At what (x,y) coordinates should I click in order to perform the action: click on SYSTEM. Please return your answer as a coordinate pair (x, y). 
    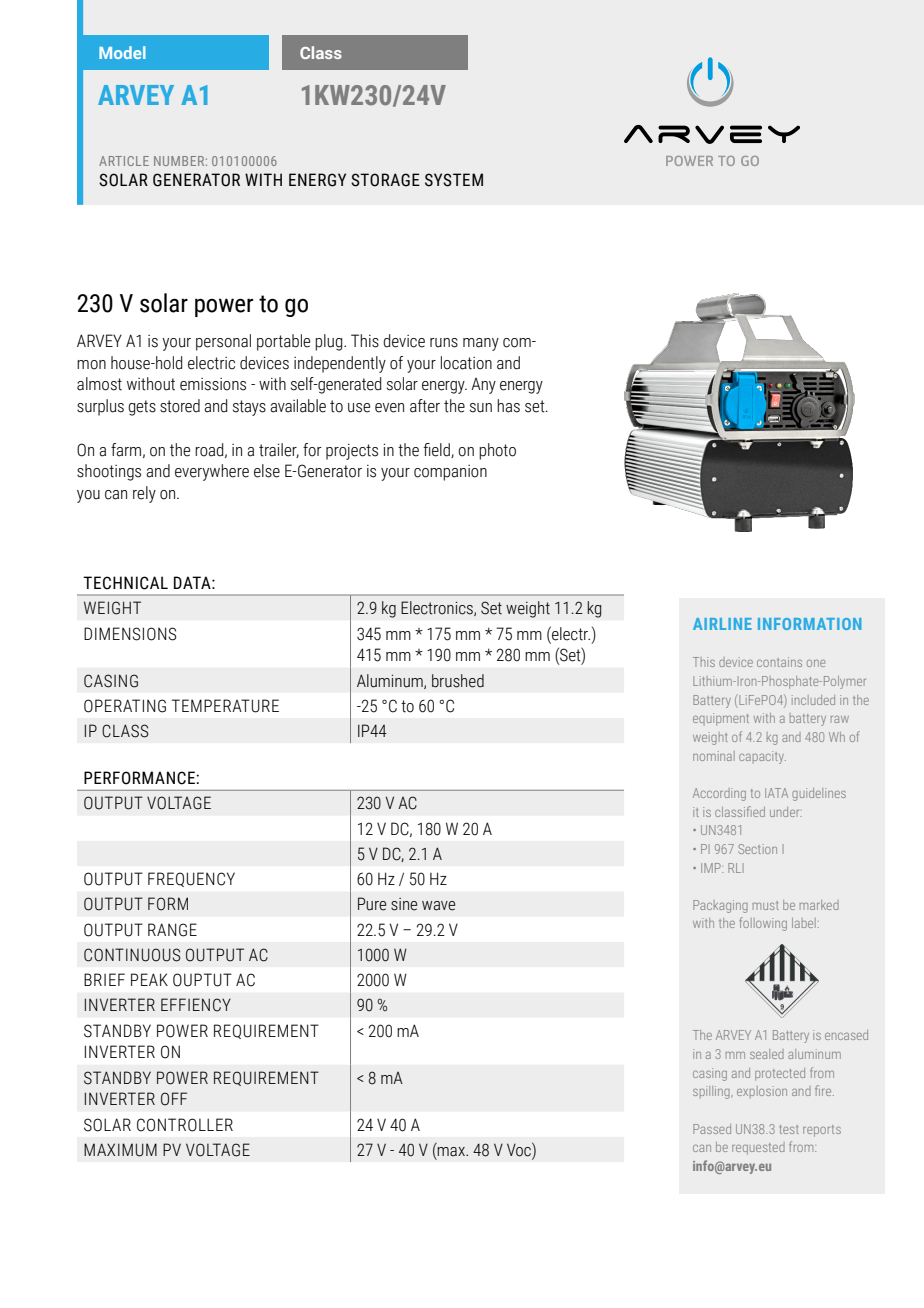
    Looking at the image, I should click on (454, 180).
